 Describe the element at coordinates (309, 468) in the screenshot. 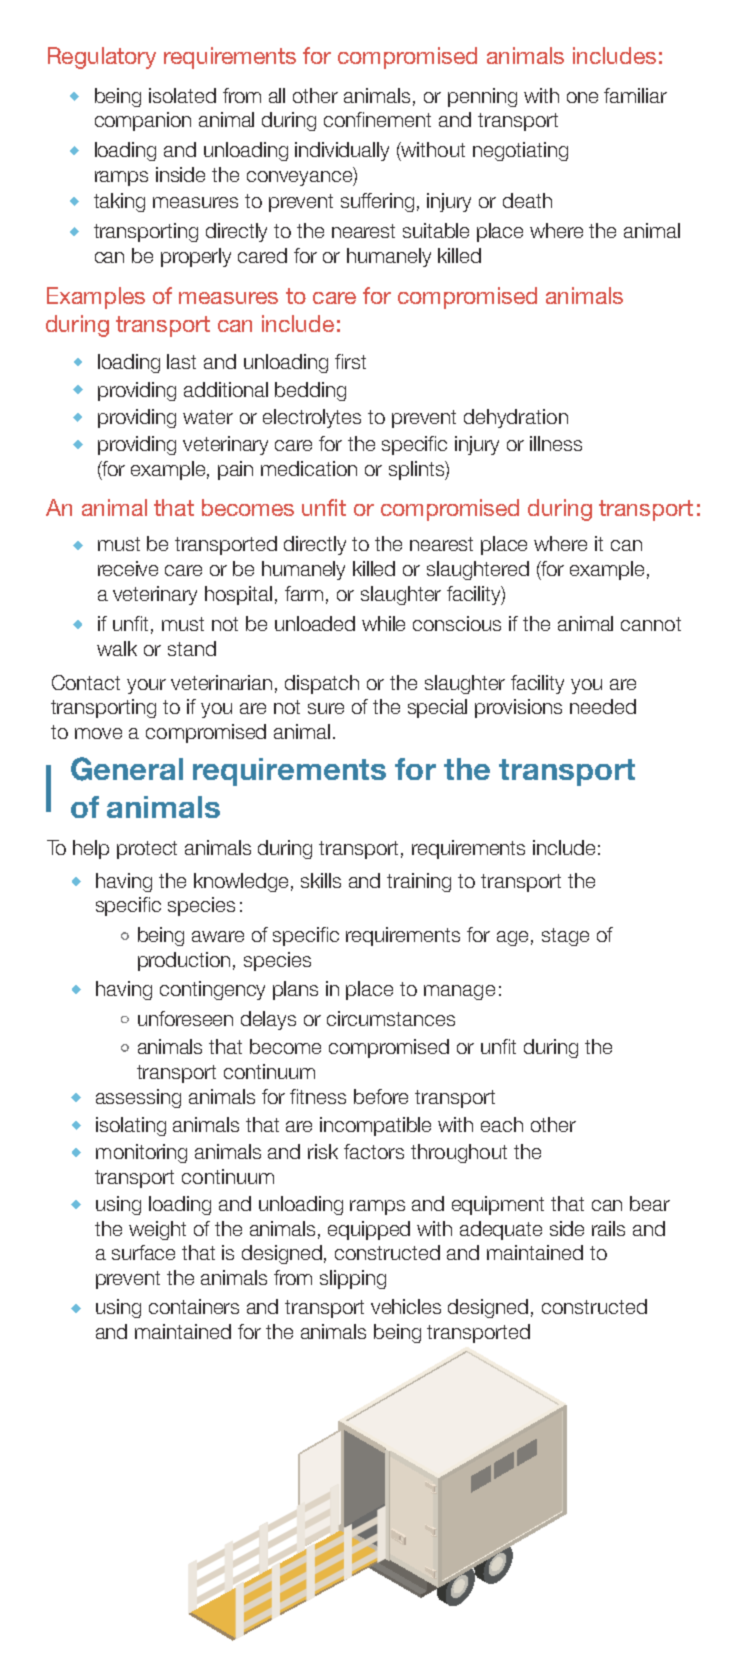

I see `medication` at that location.
